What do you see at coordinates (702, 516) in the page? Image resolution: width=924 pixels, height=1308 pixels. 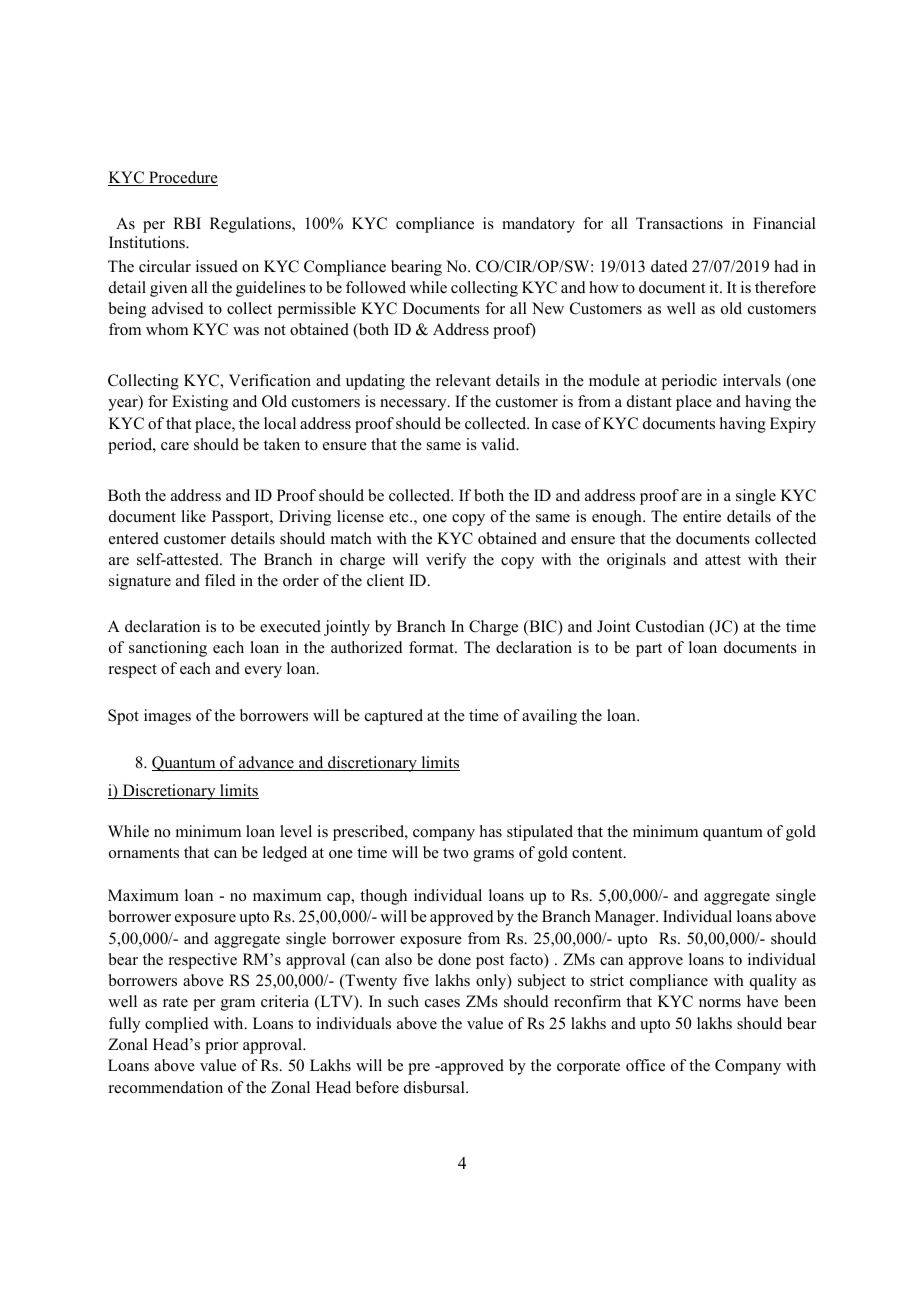 I see `entire` at bounding box center [702, 516].
